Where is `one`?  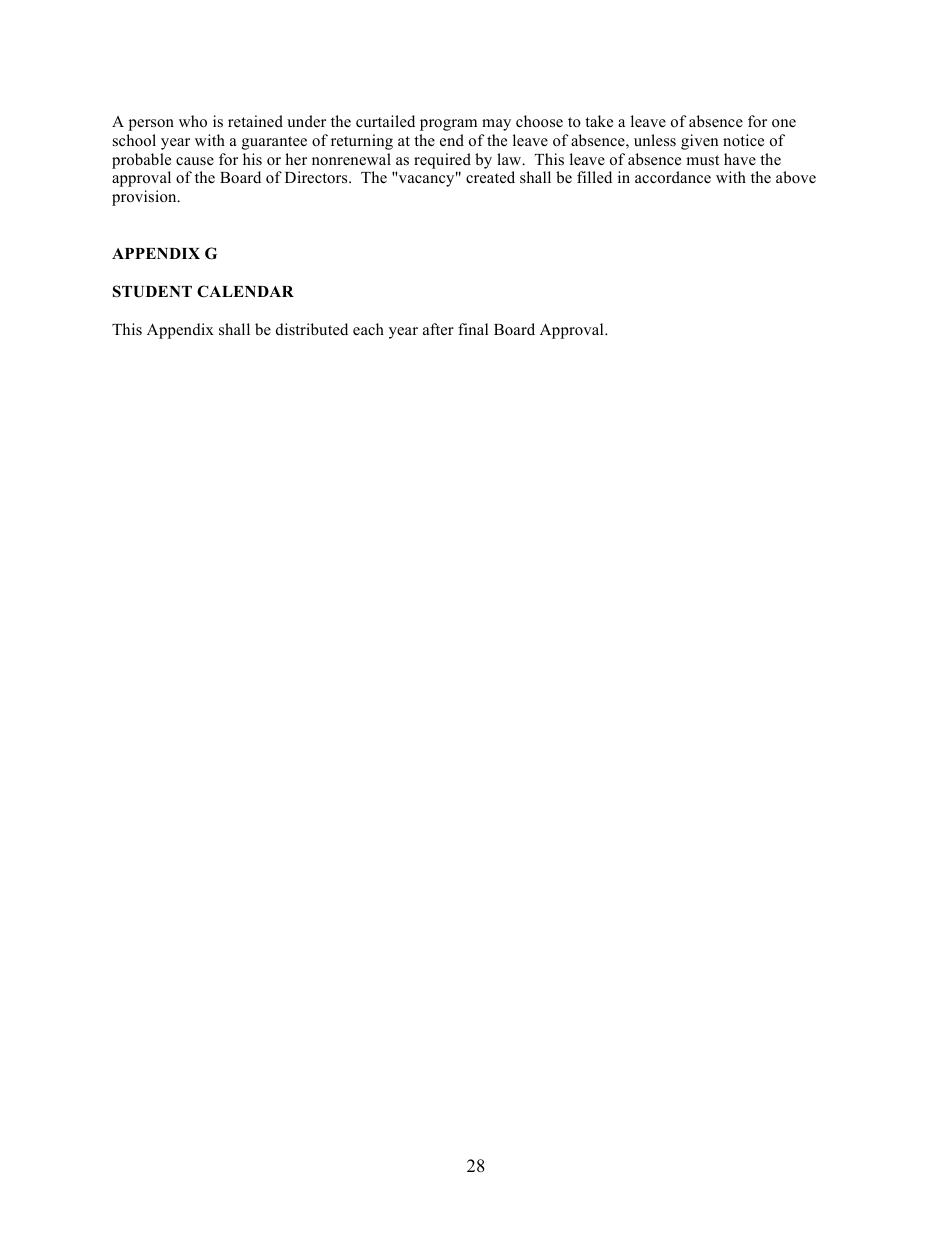
one is located at coordinates (784, 123).
